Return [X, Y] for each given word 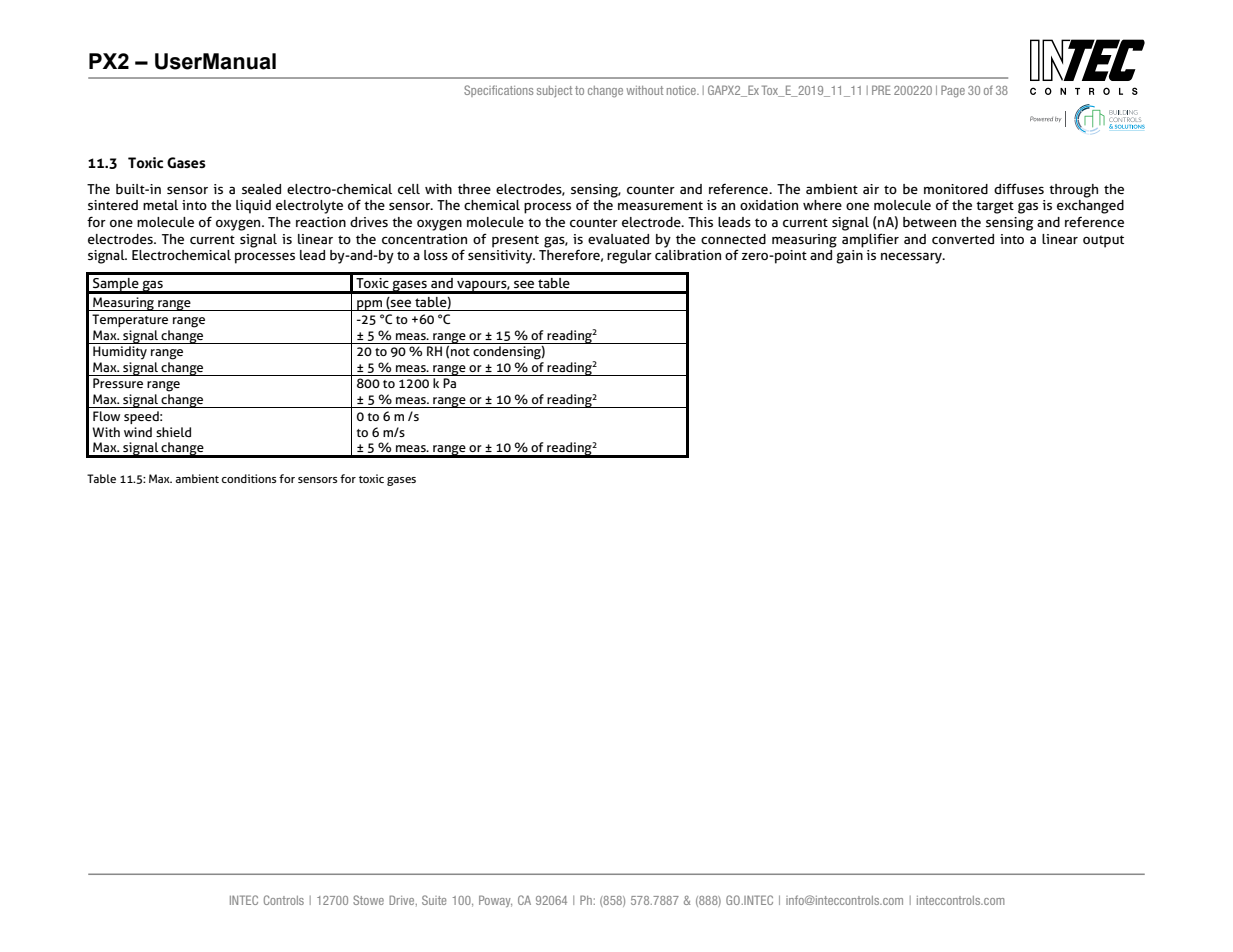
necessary [912, 258]
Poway [495, 901]
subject [554, 91]
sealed [261, 189]
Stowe [368, 900]
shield [173, 432]
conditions [249, 478]
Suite [434, 900]
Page [953, 91]
